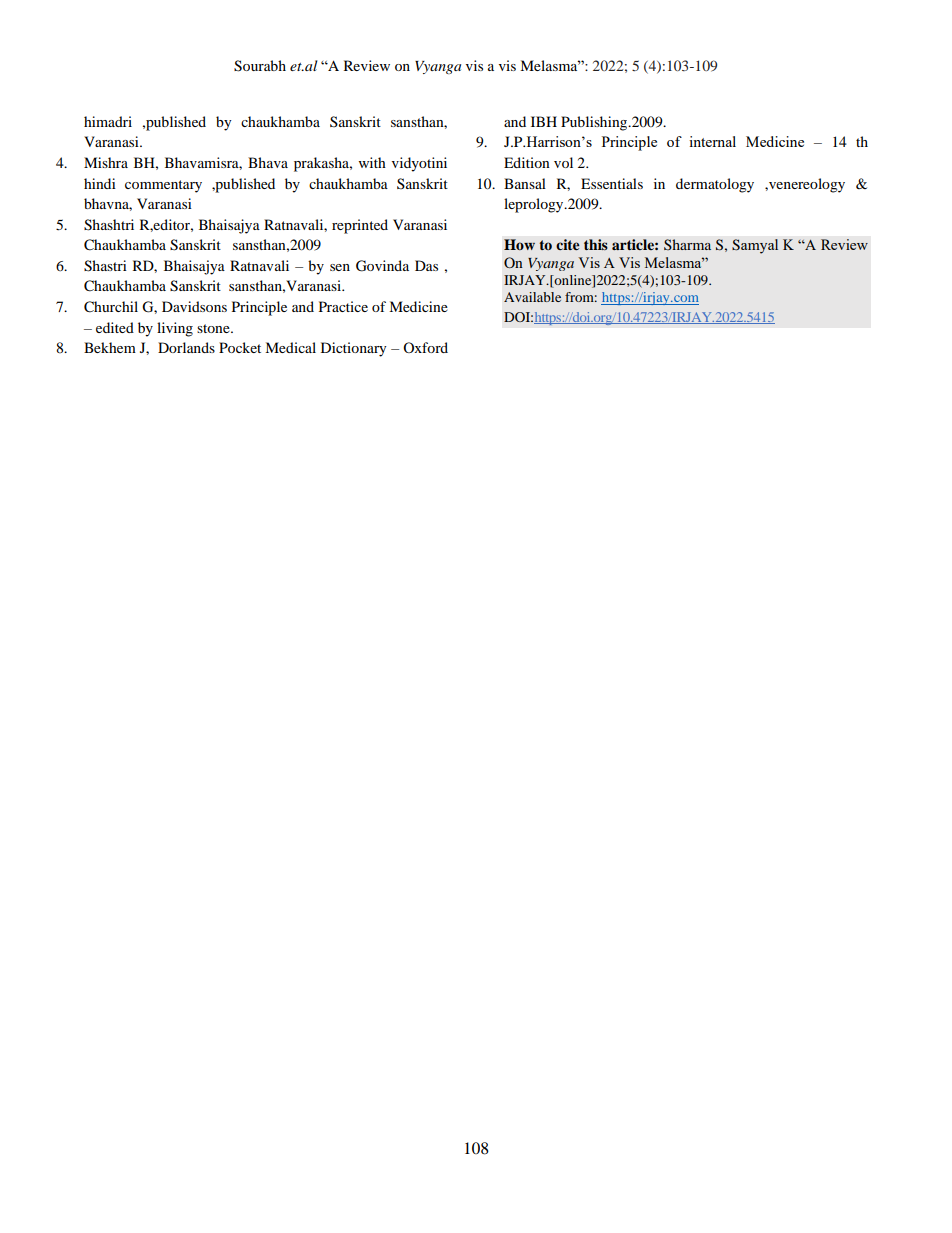 The height and width of the screenshot is (1233, 952). Describe the element at coordinates (105, 266) in the screenshot. I see `Shastri` at that location.
